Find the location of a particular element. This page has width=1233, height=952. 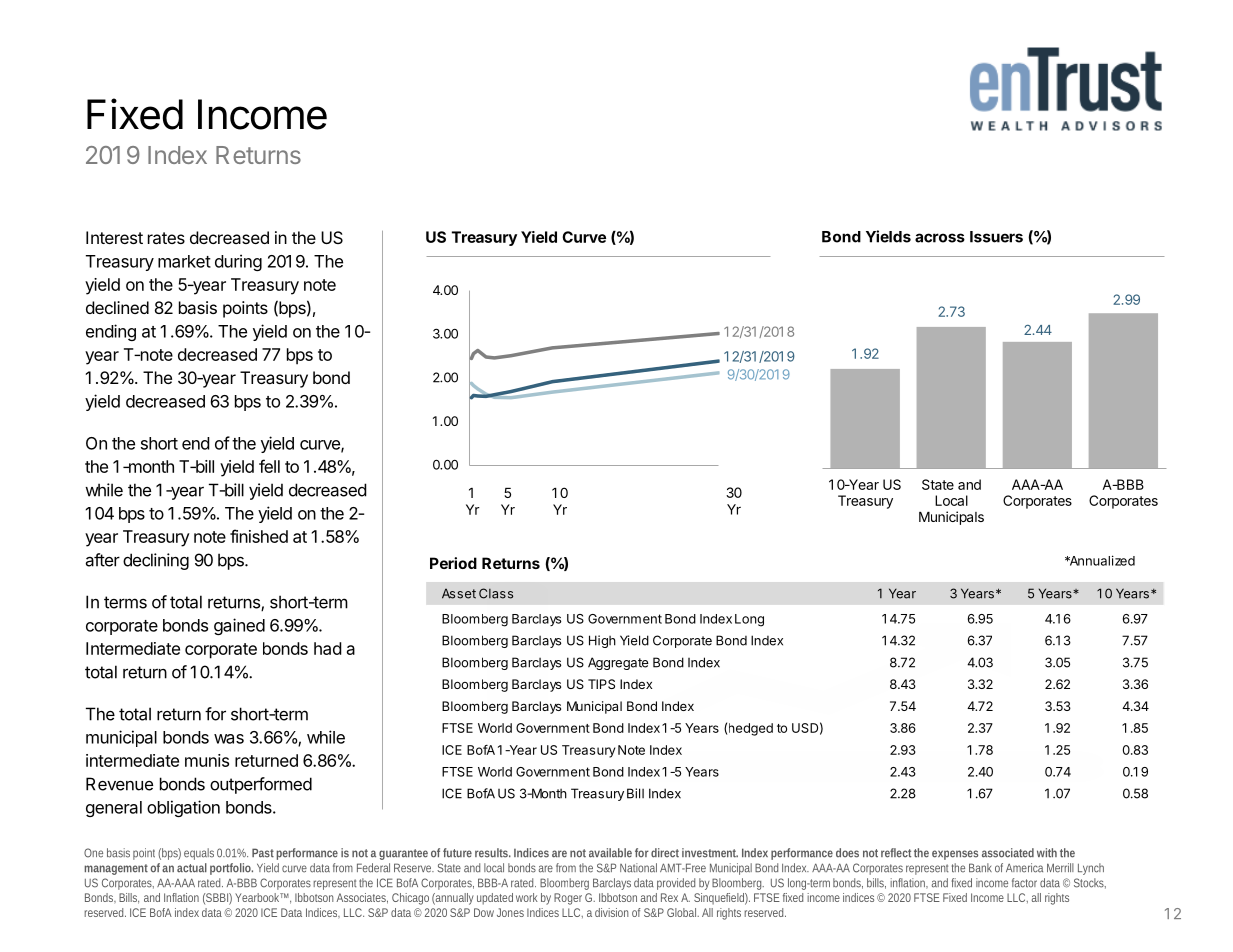

Issuers is located at coordinates (996, 237).
